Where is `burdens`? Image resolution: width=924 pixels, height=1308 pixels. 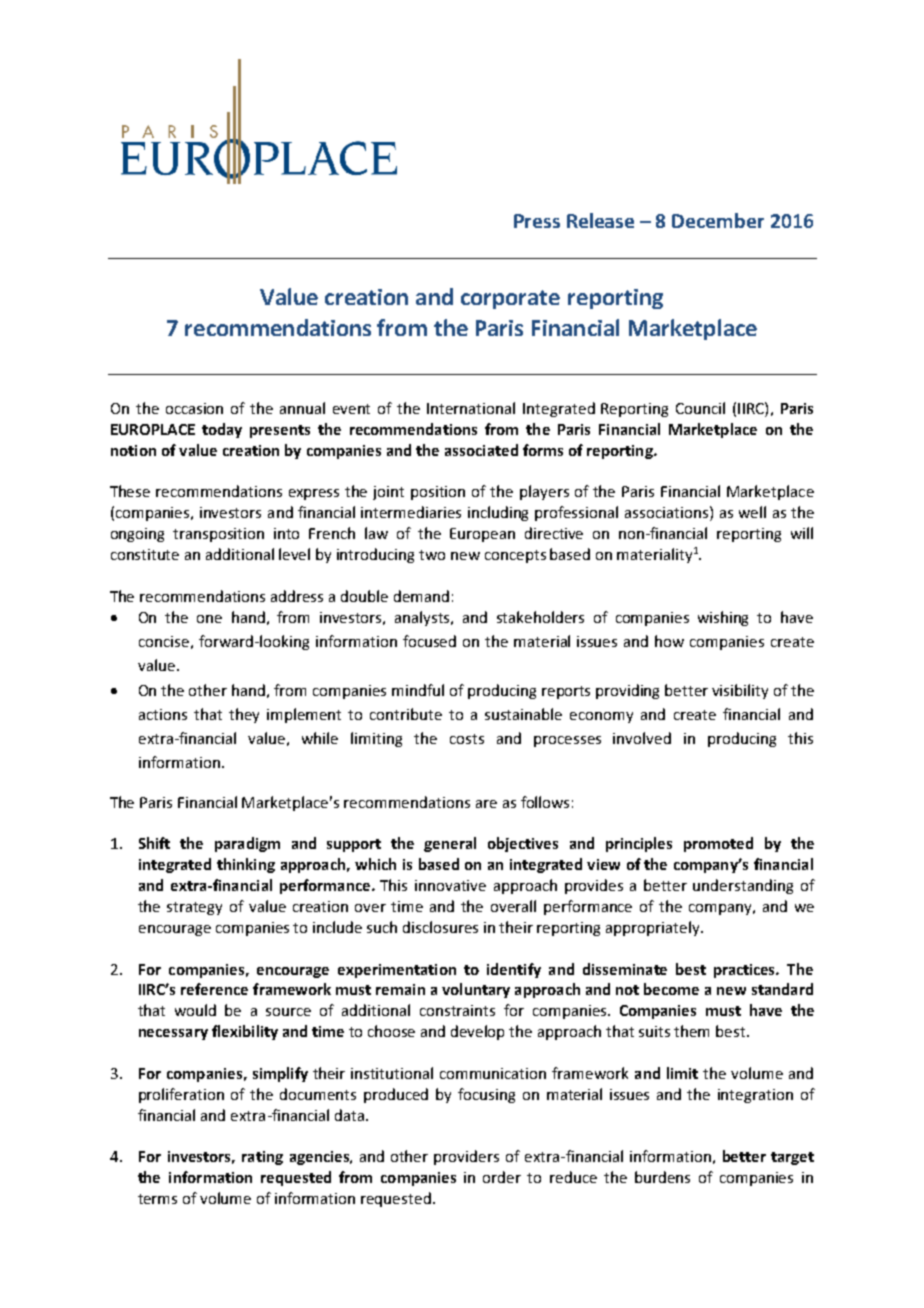 burdens is located at coordinates (662, 1177).
